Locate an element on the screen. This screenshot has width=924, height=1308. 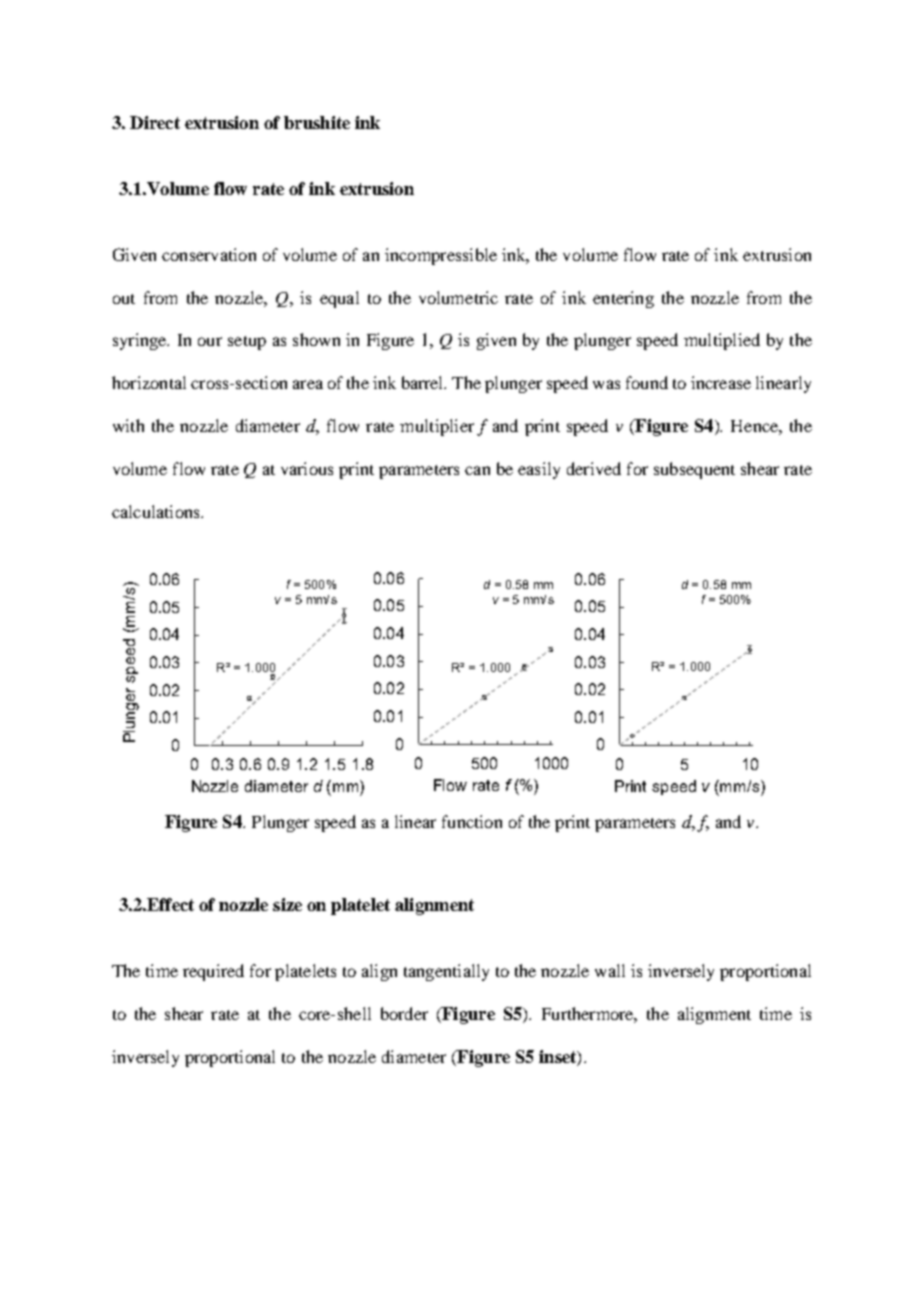
required is located at coordinates (213, 972).
